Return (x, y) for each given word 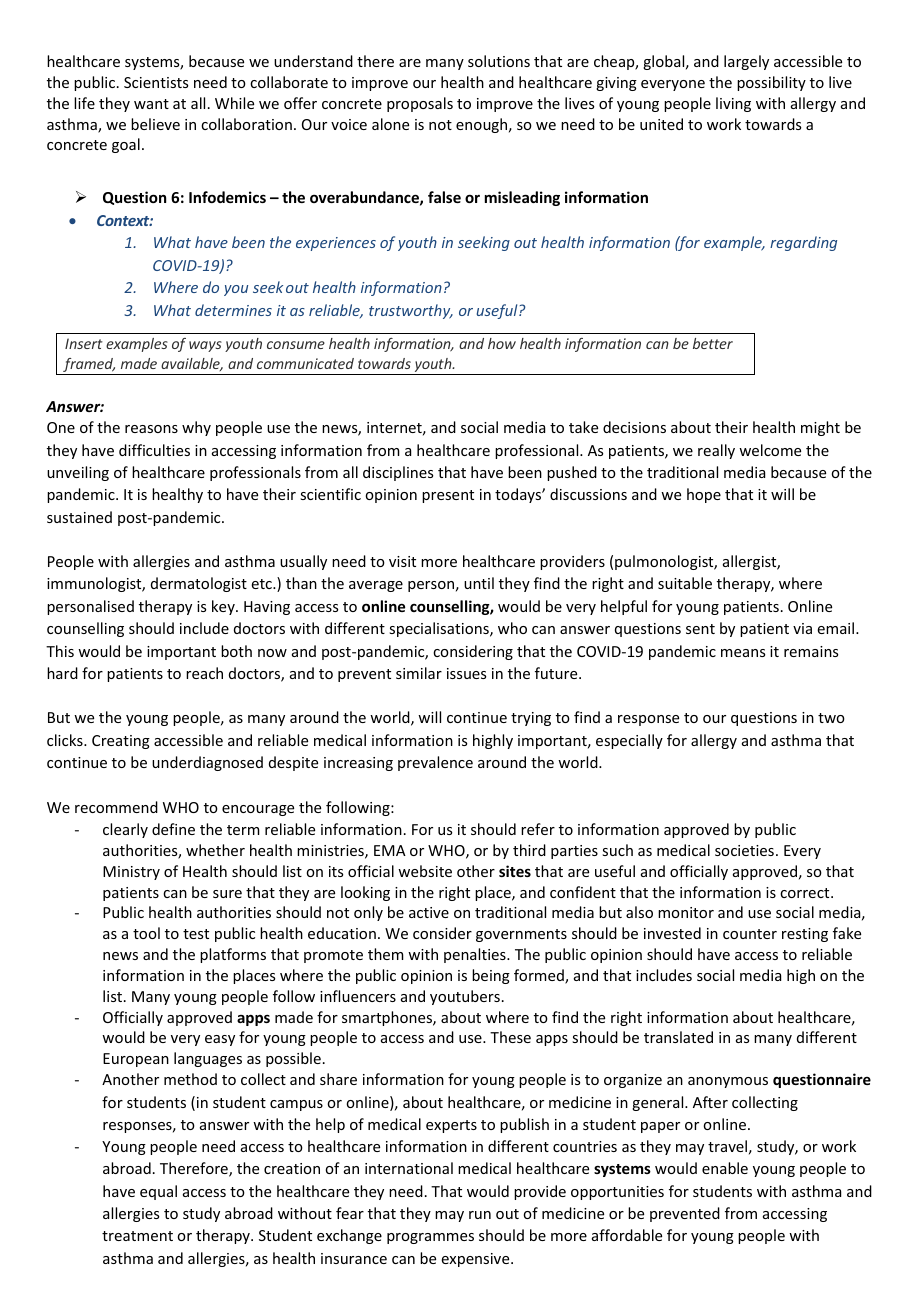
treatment (137, 1236)
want (151, 104)
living (733, 104)
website (425, 871)
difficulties (154, 450)
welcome (770, 450)
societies (744, 850)
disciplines (398, 473)
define (173, 829)
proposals (420, 104)
